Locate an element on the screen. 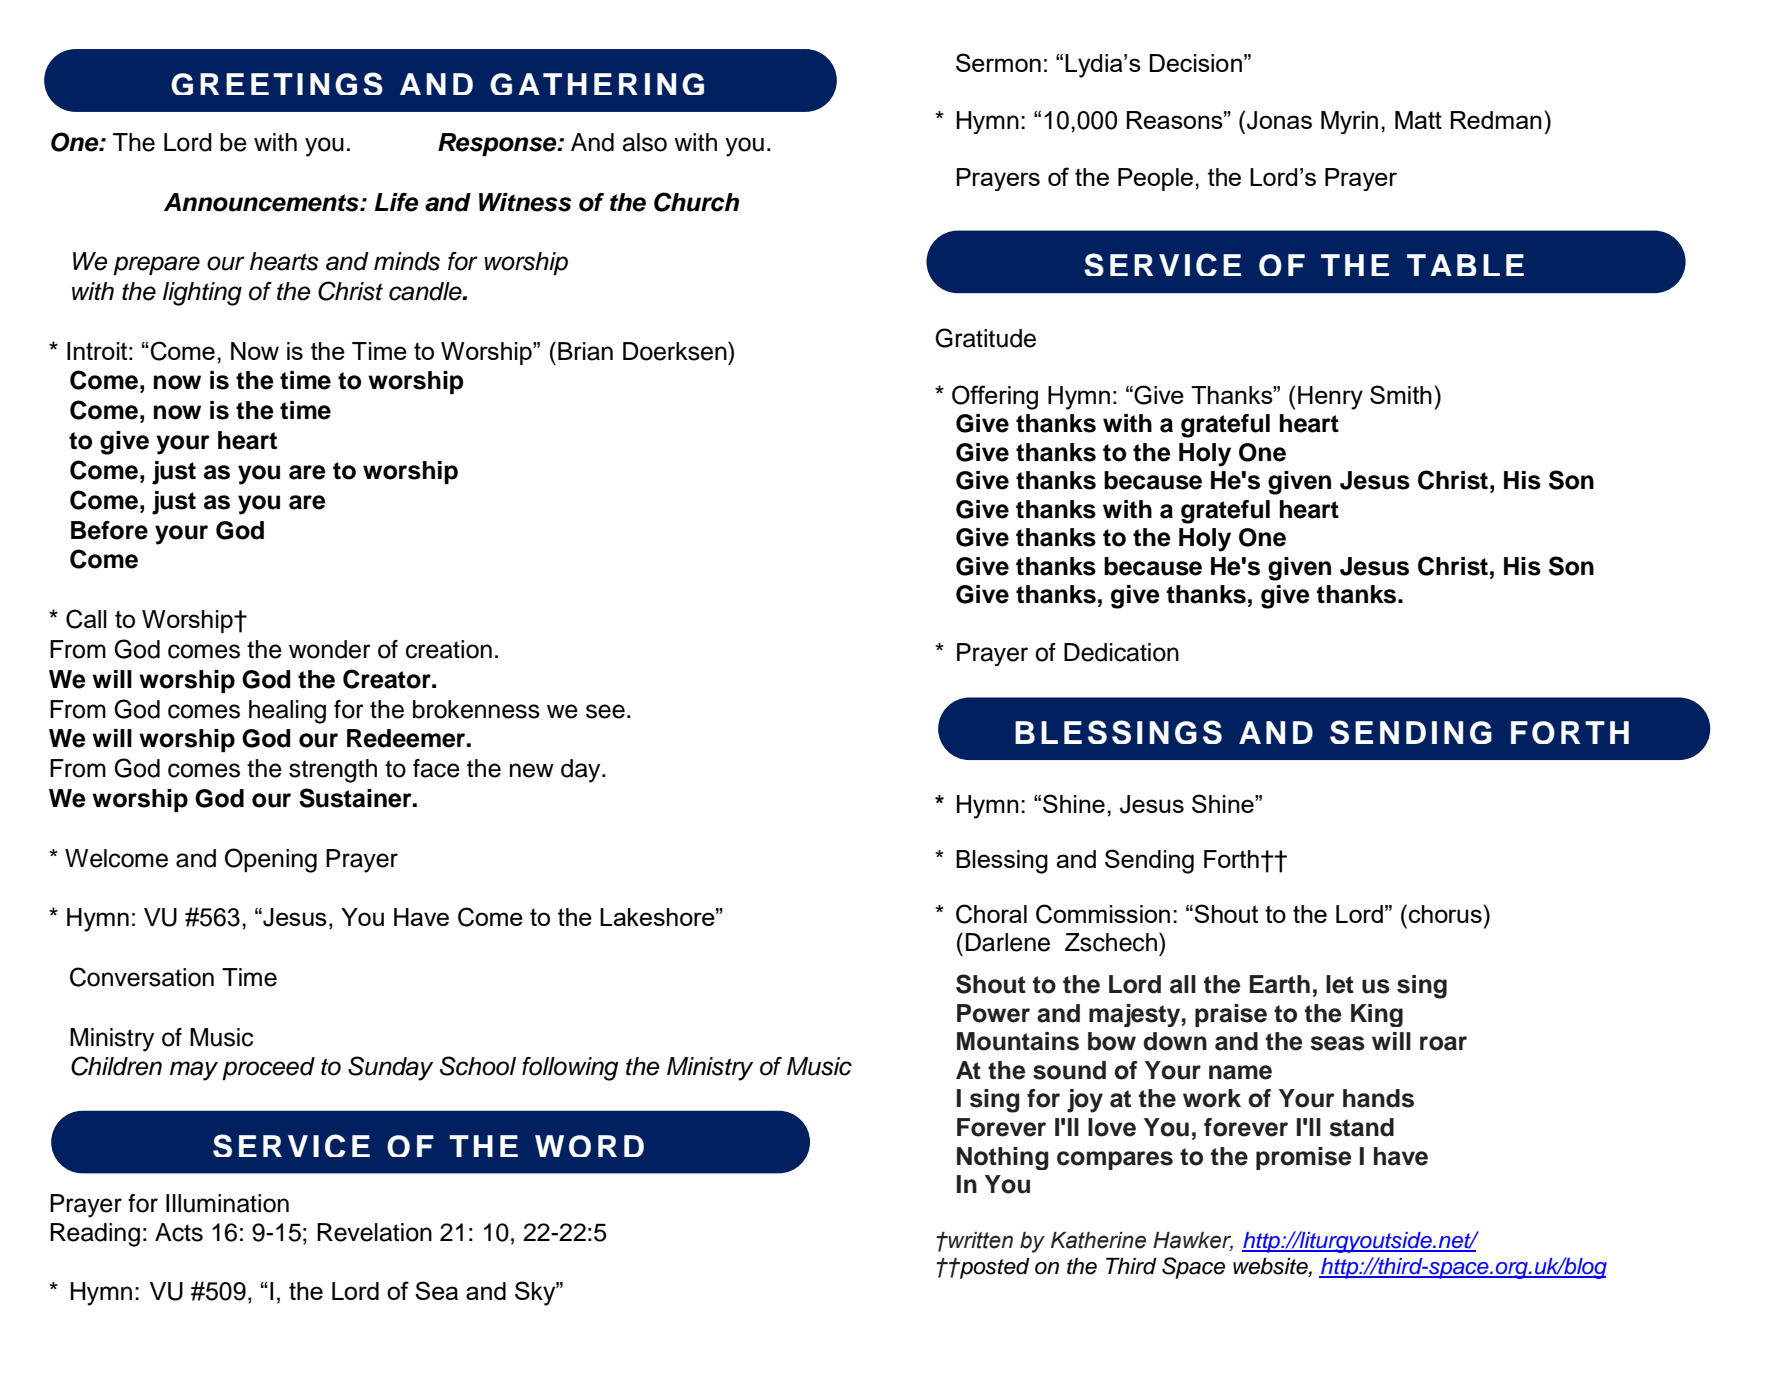 The image size is (1788, 1382). Illumination is located at coordinates (227, 1203).
